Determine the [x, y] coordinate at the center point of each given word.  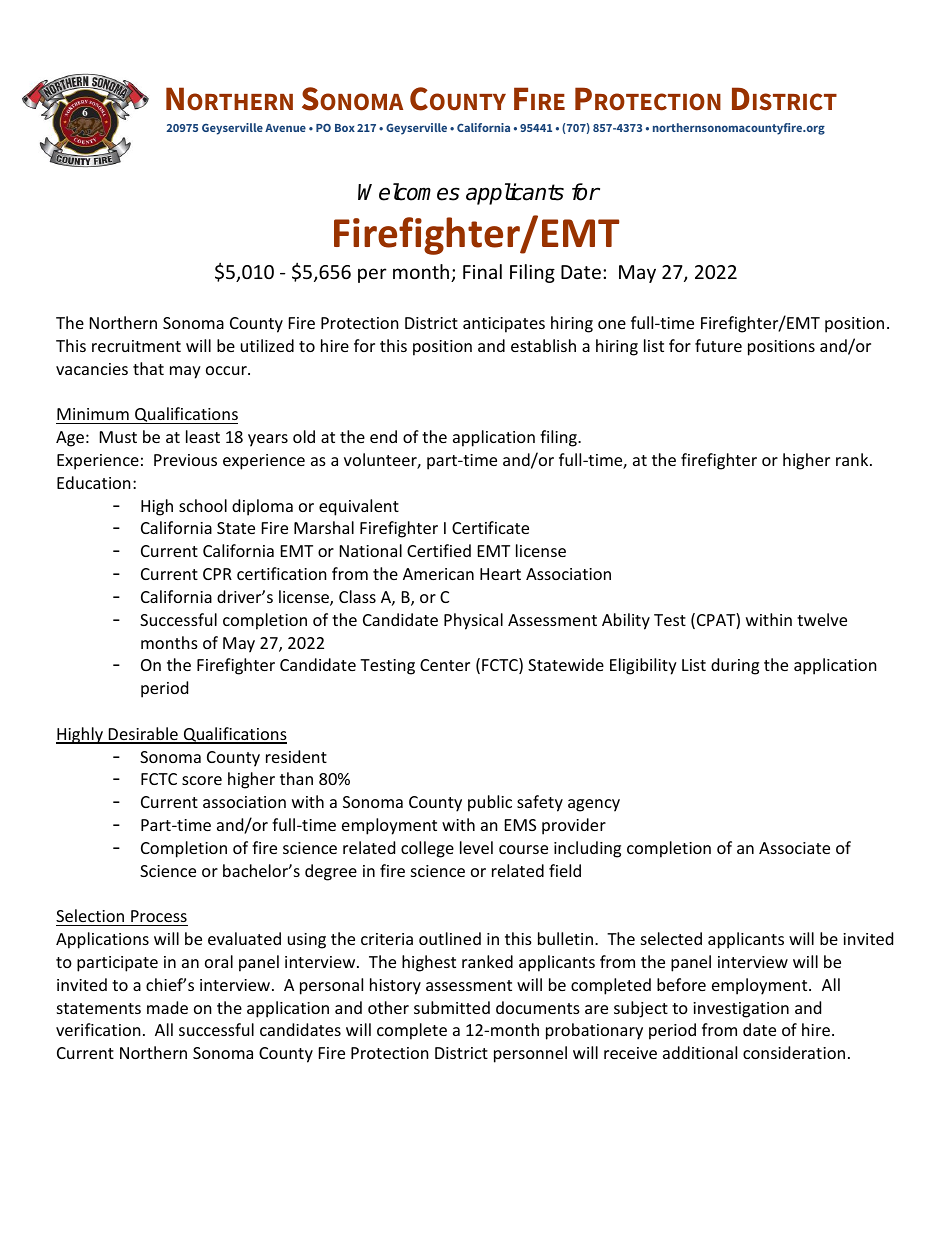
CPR [217, 574]
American [438, 574]
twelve [822, 619]
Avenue [285, 128]
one [612, 324]
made [167, 1007]
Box [345, 128]
